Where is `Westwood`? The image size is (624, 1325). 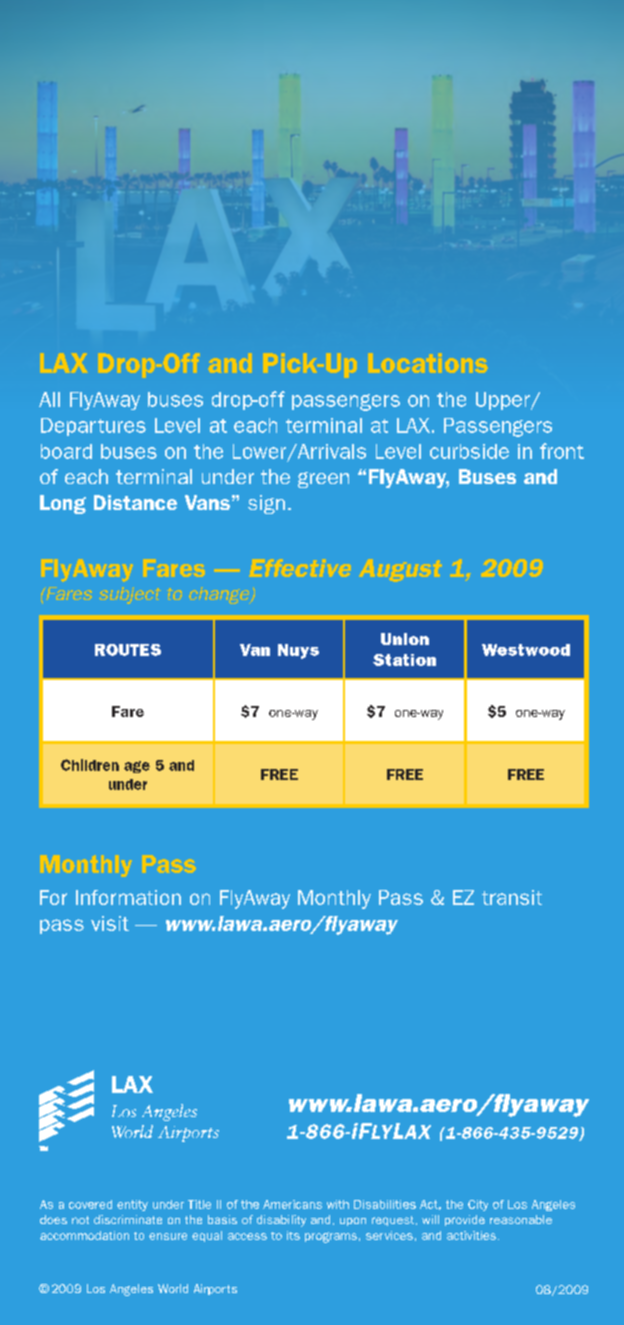
Westwood is located at coordinates (526, 650).
